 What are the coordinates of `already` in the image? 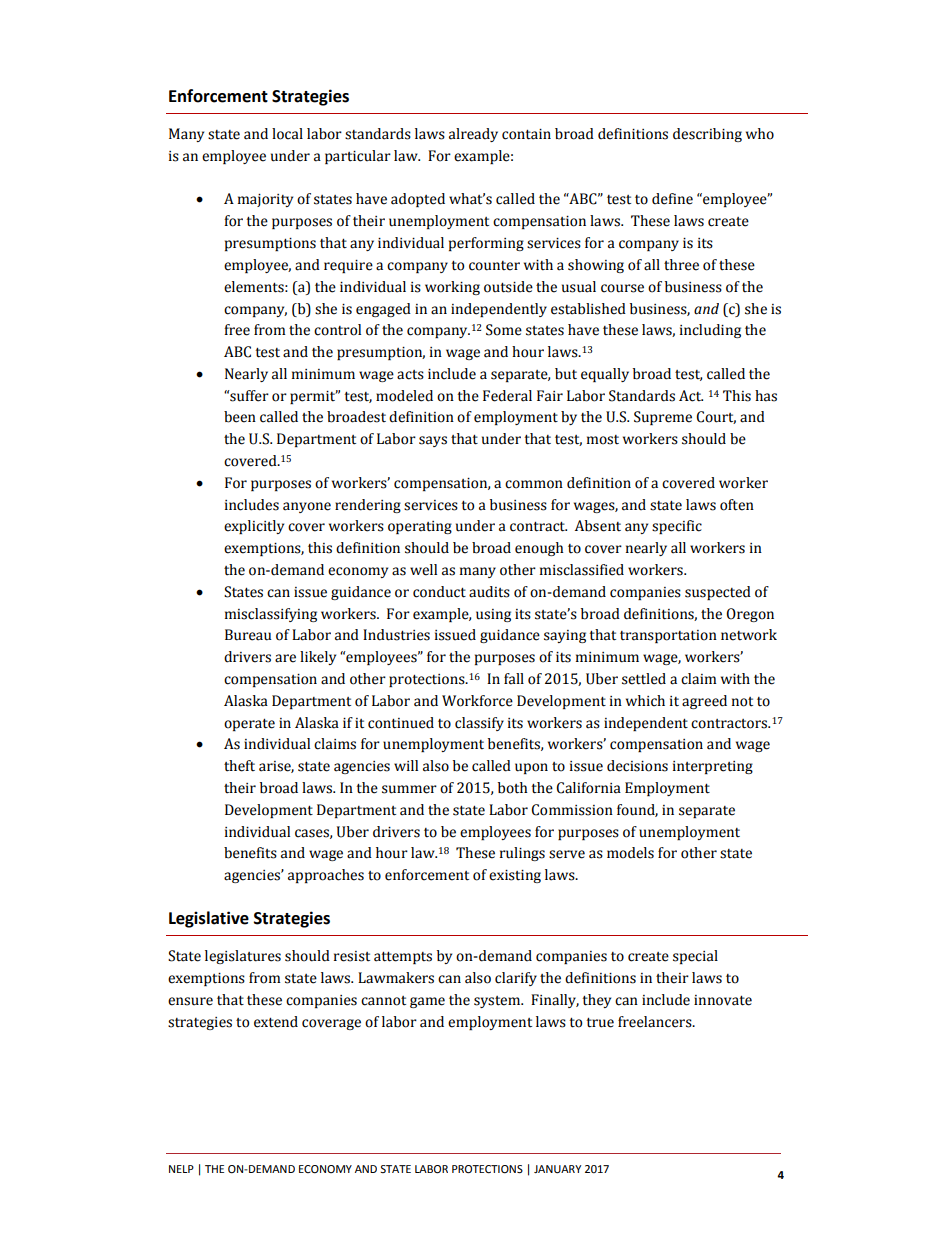 It's located at (473, 135).
